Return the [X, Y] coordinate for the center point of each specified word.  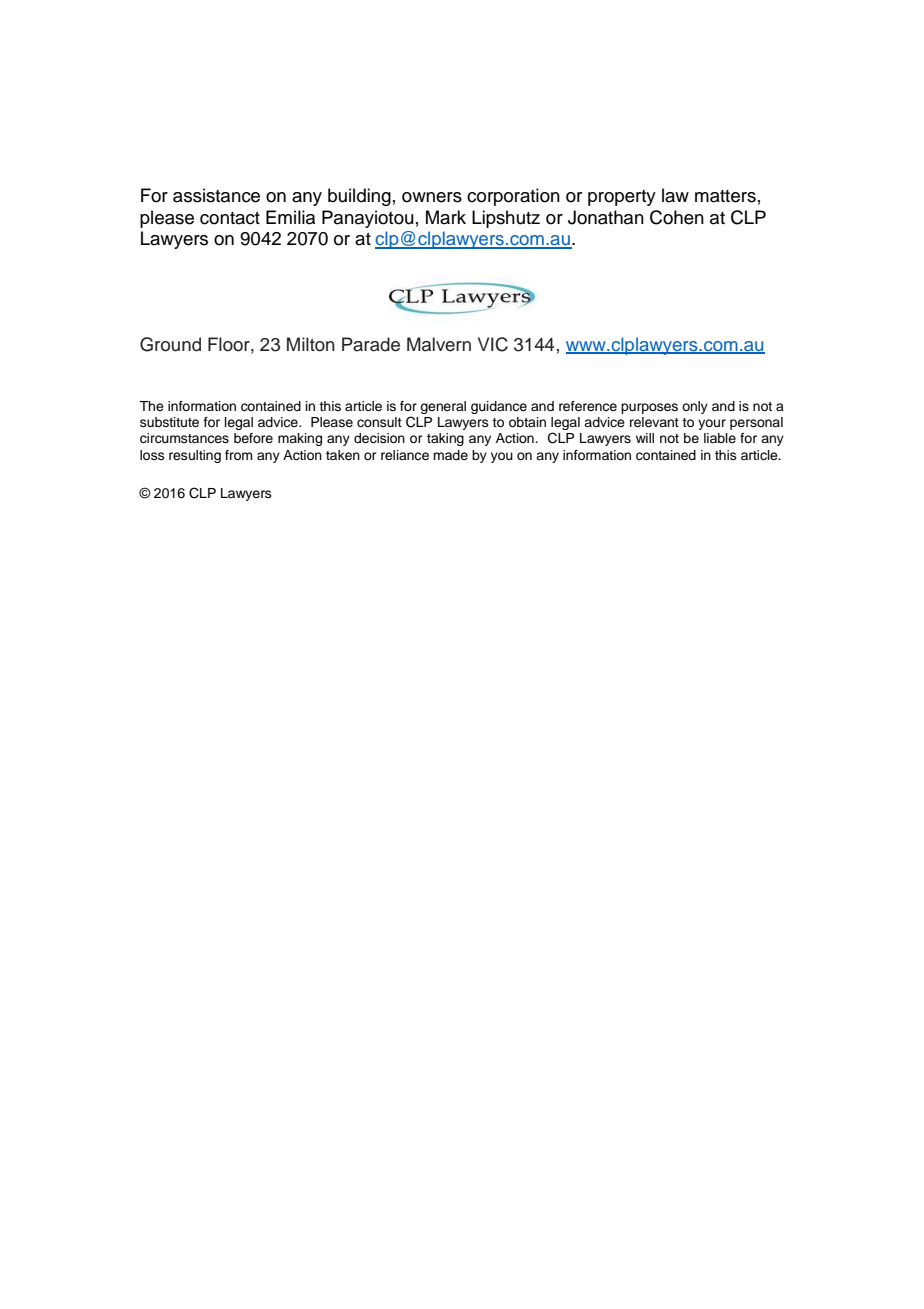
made [450, 455]
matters [725, 196]
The [151, 406]
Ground [170, 344]
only [695, 407]
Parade [371, 344]
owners [432, 197]
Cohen [677, 217]
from [239, 455]
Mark [446, 217]
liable [720, 438]
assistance [216, 195]
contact [230, 218]
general [443, 407]
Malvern [439, 344]
